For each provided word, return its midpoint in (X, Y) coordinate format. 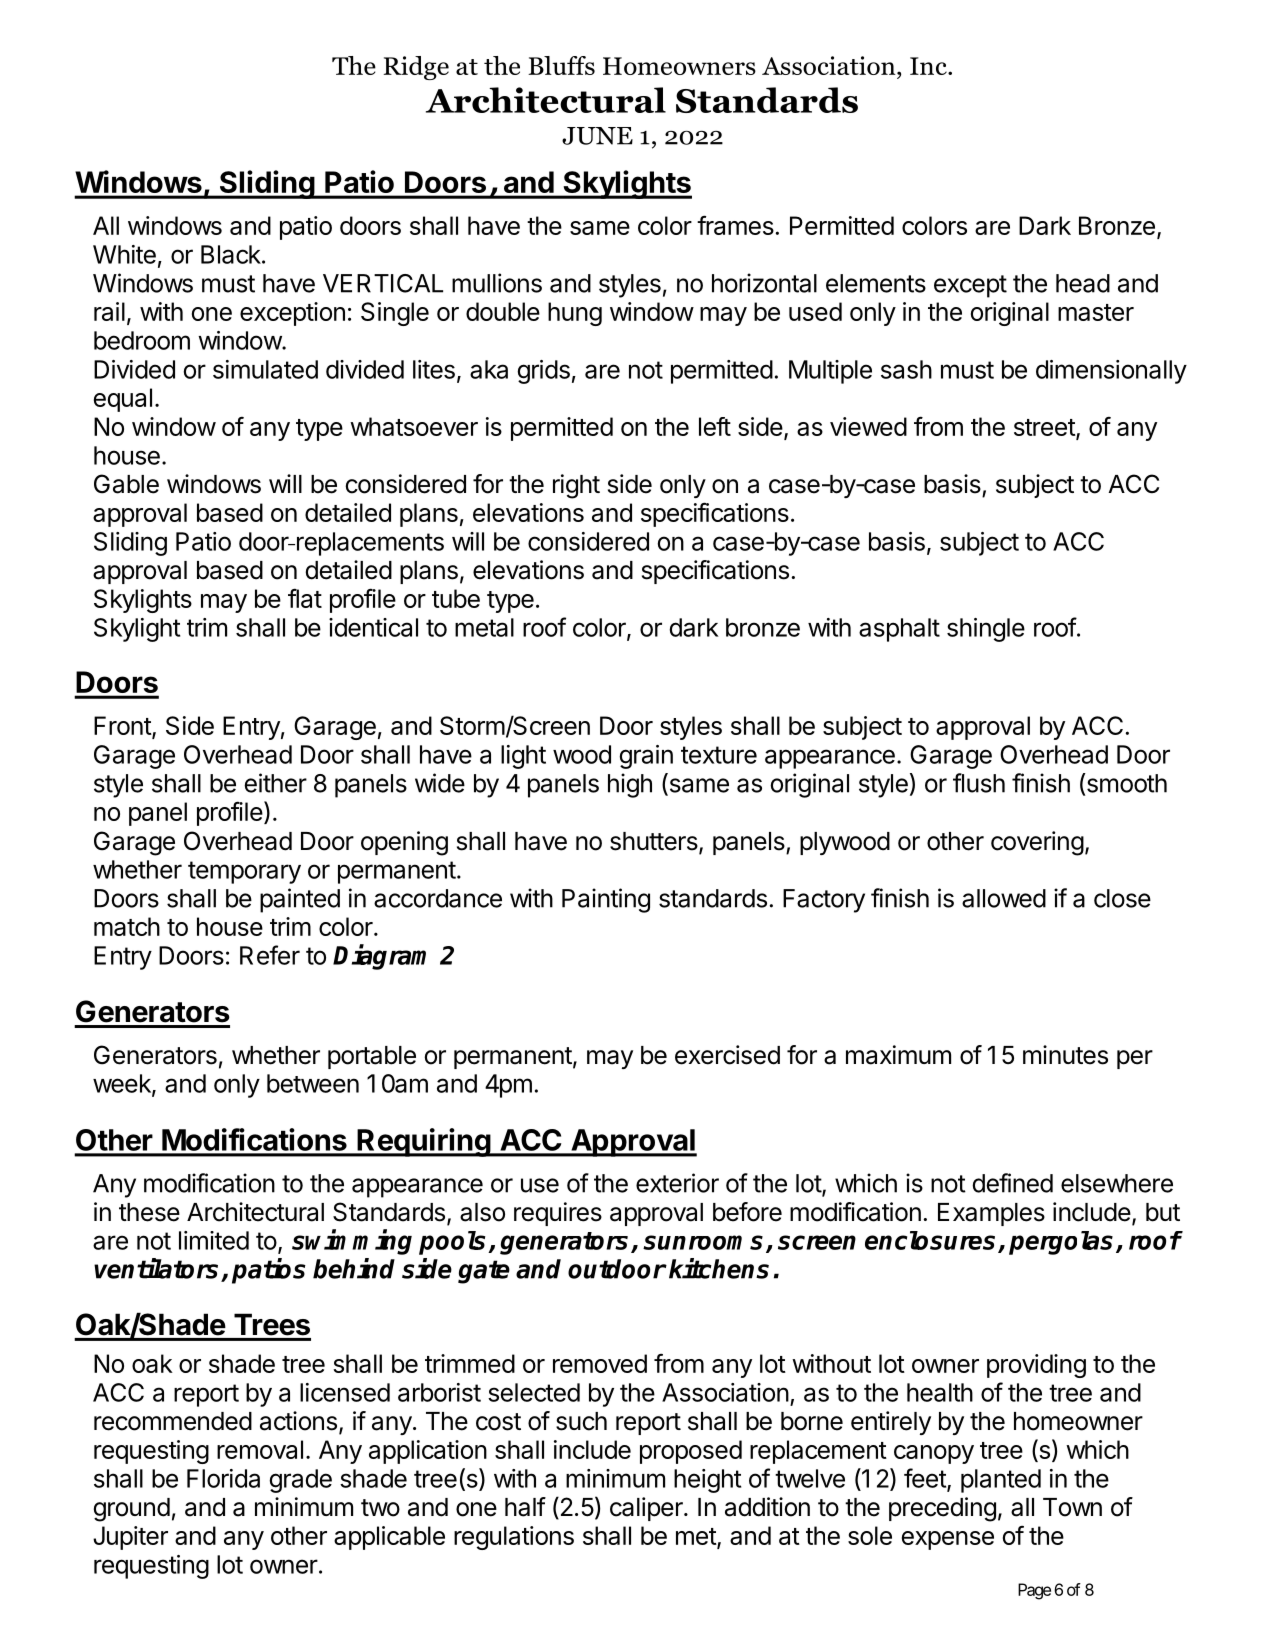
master (1096, 312)
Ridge (416, 68)
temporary (244, 872)
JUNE (597, 136)
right (576, 486)
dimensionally (1111, 372)
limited (214, 1240)
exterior (677, 1183)
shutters (654, 841)
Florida (223, 1478)
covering (1037, 843)
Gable (126, 484)
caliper (647, 1509)
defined (1012, 1183)
